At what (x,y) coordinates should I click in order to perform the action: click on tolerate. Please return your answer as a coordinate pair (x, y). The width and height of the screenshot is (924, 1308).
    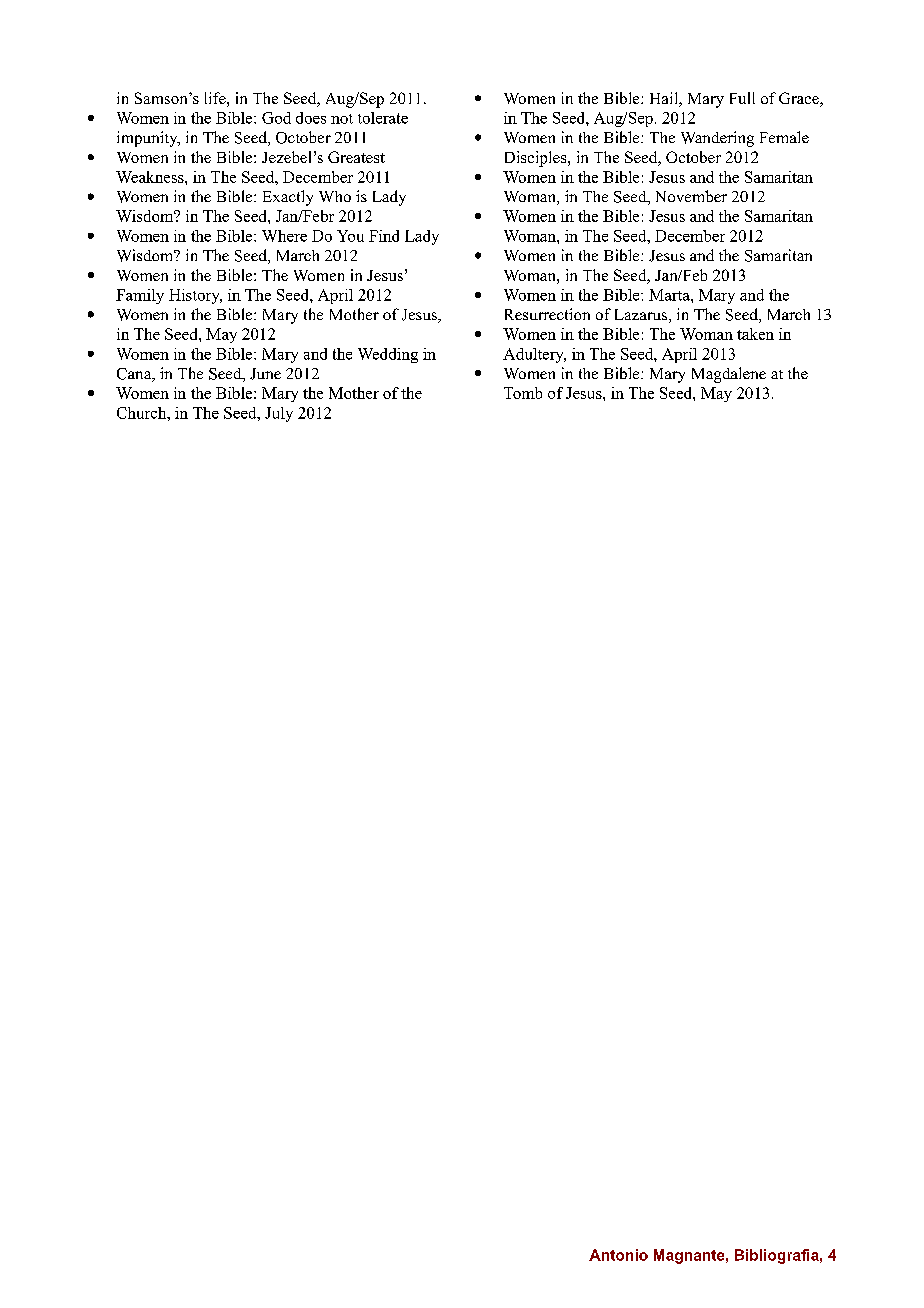
    Looking at the image, I should click on (383, 118).
